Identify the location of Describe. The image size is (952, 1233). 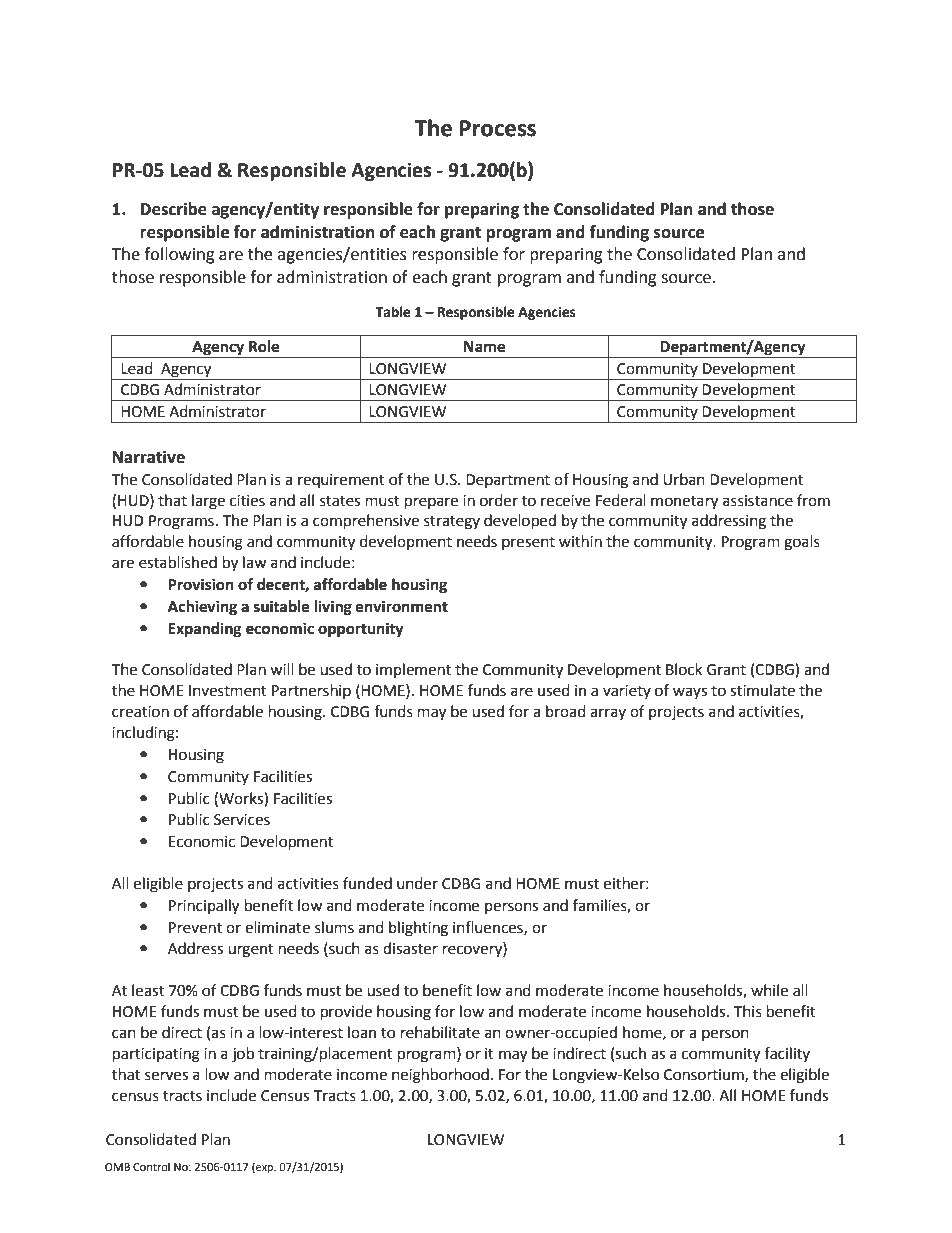
(174, 209).
